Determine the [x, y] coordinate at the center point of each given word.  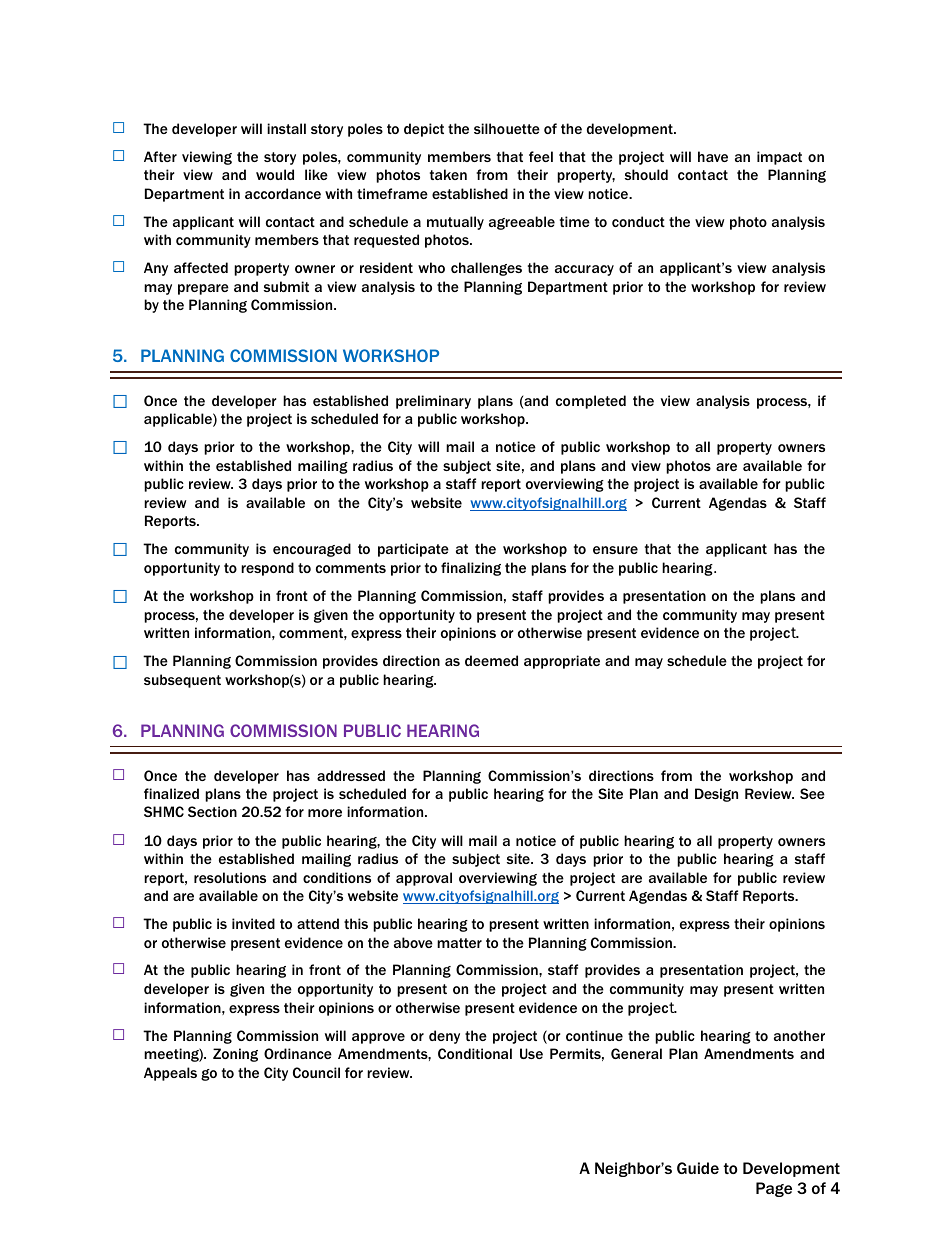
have [713, 156]
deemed [491, 660]
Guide [698, 1168]
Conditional [475, 1053]
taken [448, 174]
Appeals [170, 1074]
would [275, 174]
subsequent [182, 681]
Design [716, 795]
